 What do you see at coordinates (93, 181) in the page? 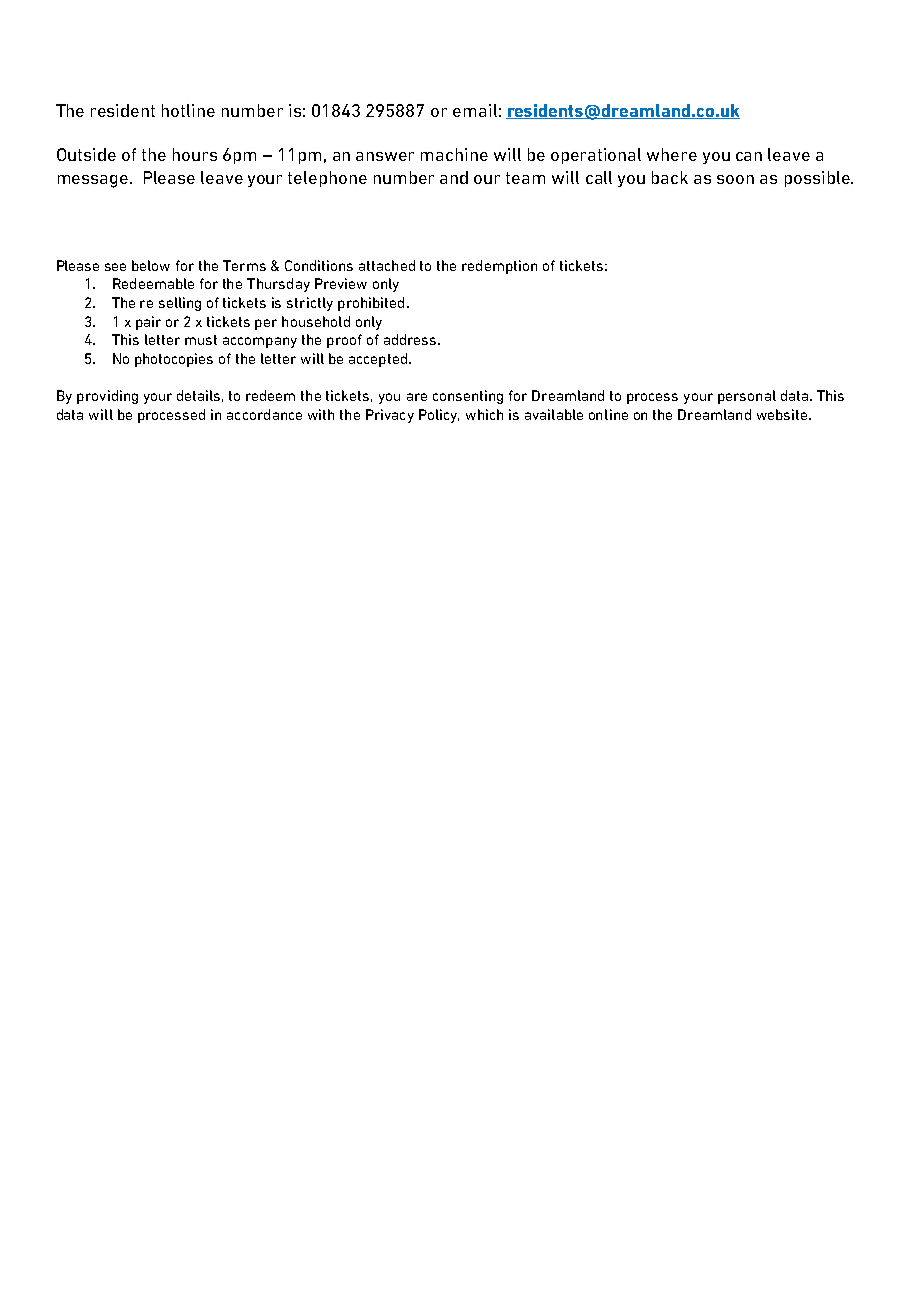
I see `message` at bounding box center [93, 181].
